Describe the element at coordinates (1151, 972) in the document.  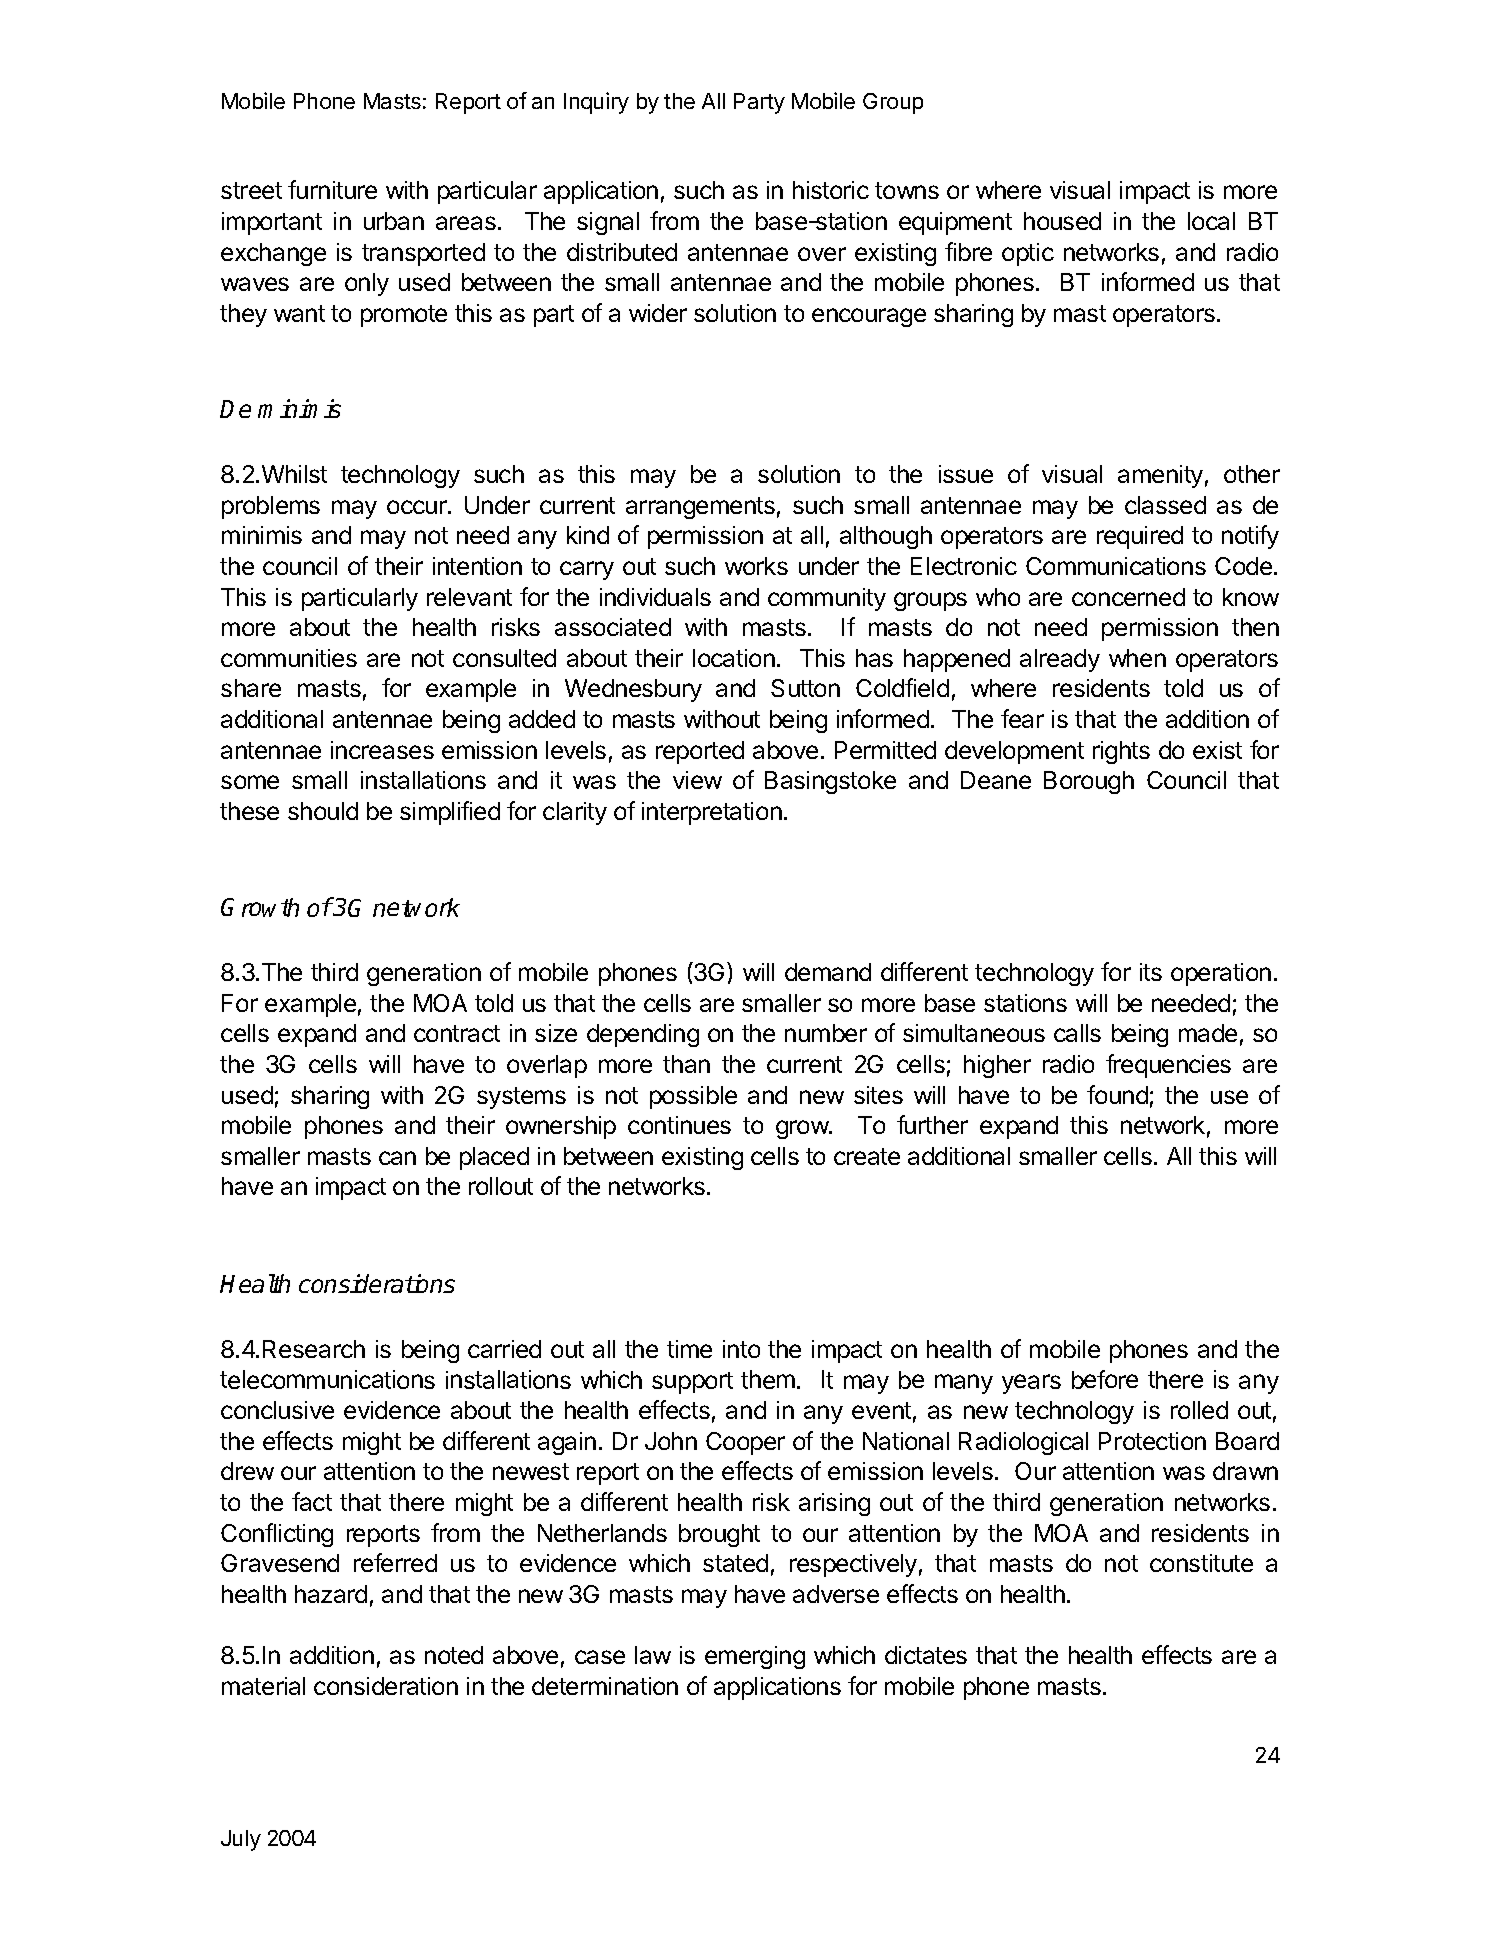
I see `its` at that location.
